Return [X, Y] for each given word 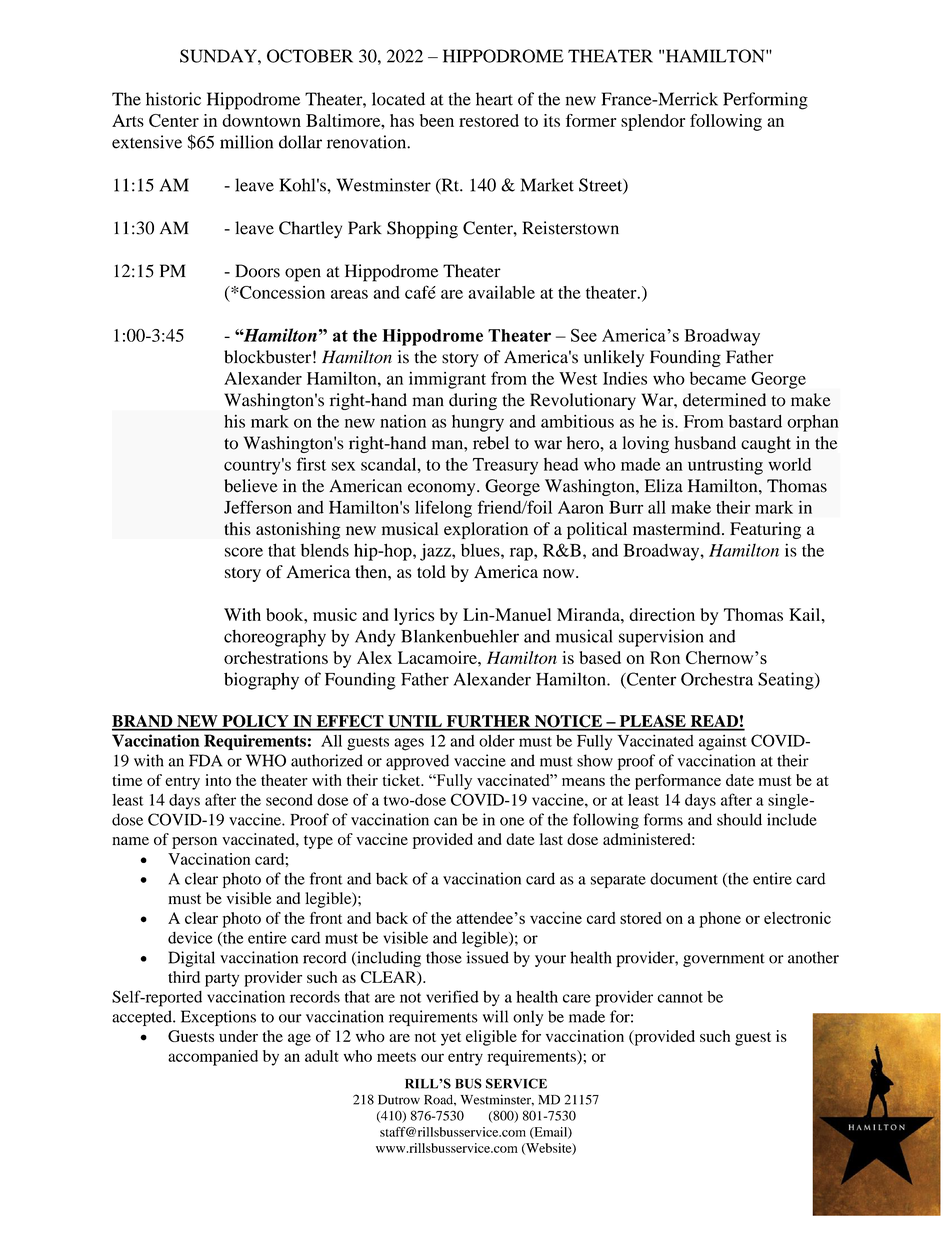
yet [451, 1039]
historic [173, 99]
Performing [765, 101]
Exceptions [218, 1018]
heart [494, 99]
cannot [680, 998]
